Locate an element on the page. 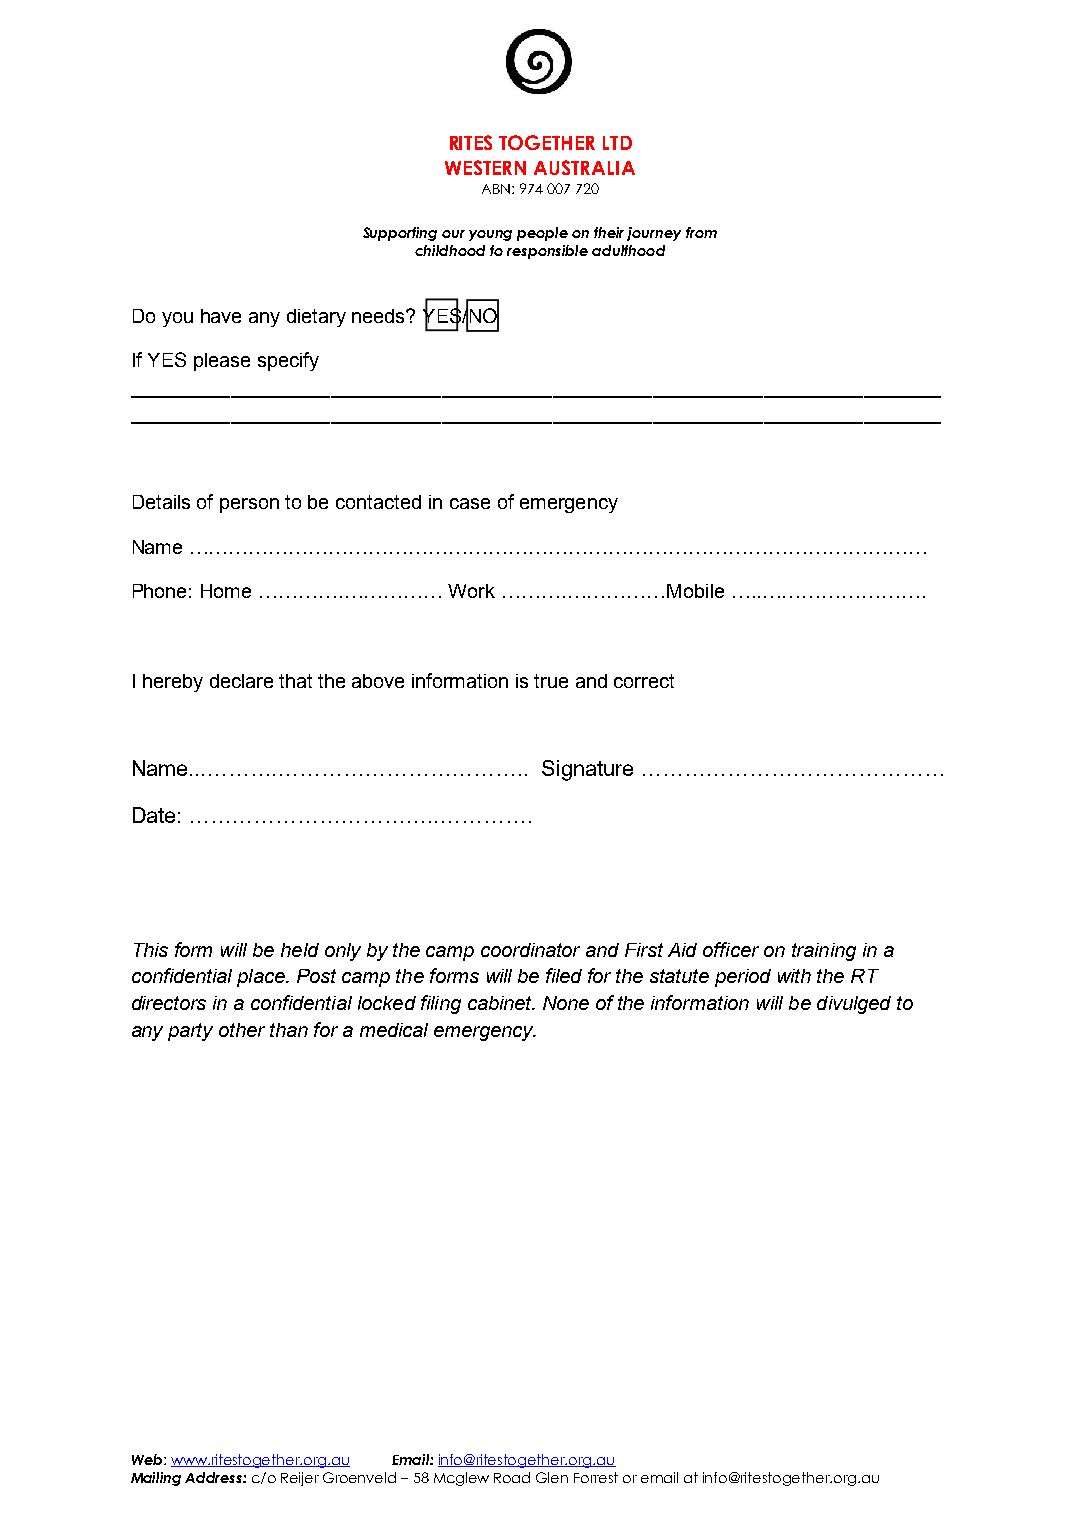  medical is located at coordinates (394, 1030).
